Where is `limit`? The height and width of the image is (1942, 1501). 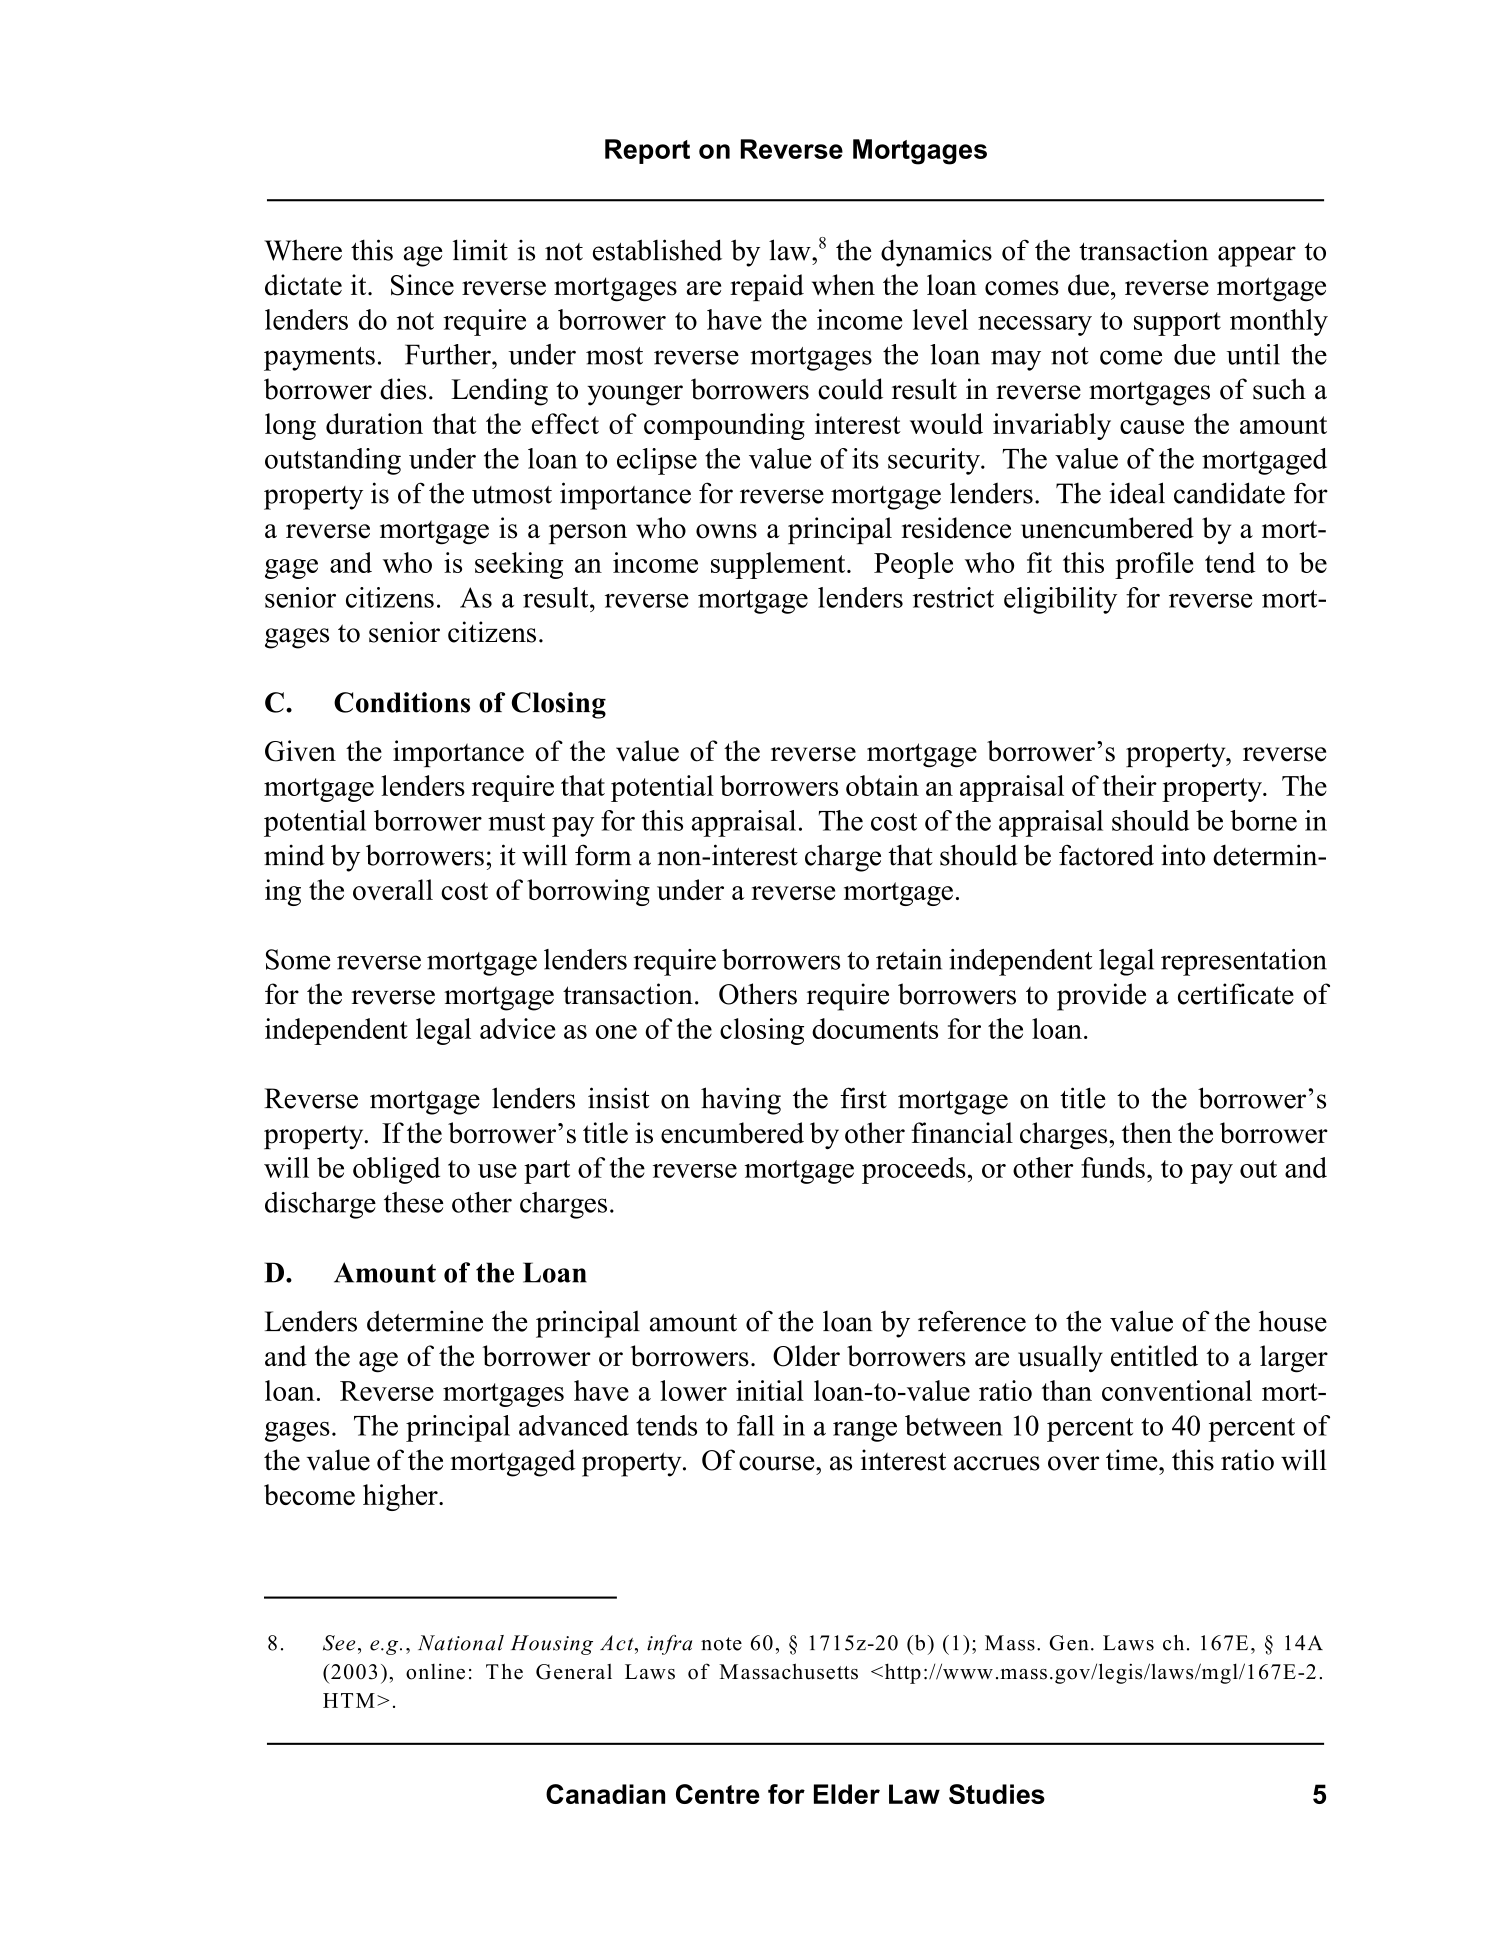 limit is located at coordinates (480, 250).
